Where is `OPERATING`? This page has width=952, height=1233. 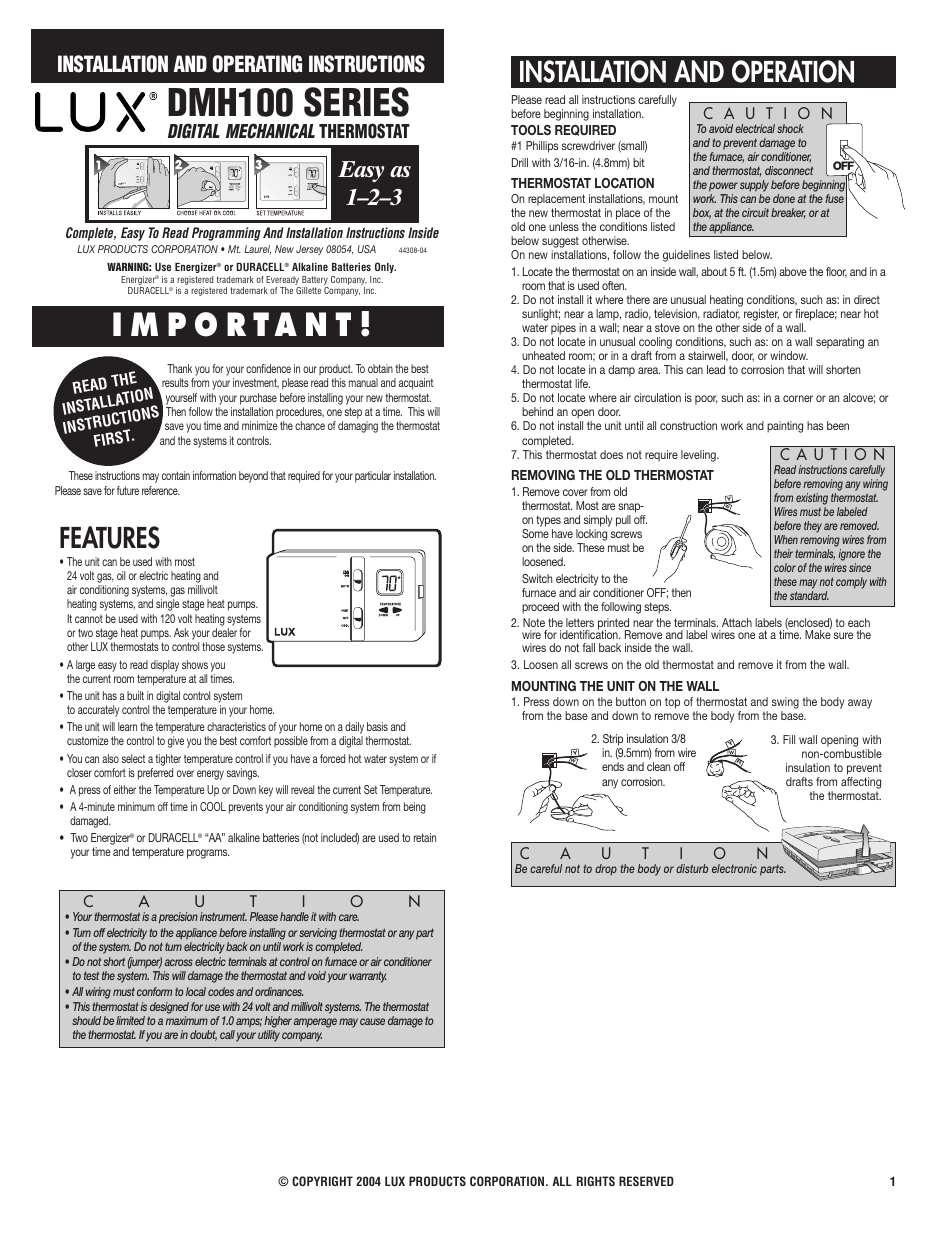 OPERATING is located at coordinates (257, 64).
